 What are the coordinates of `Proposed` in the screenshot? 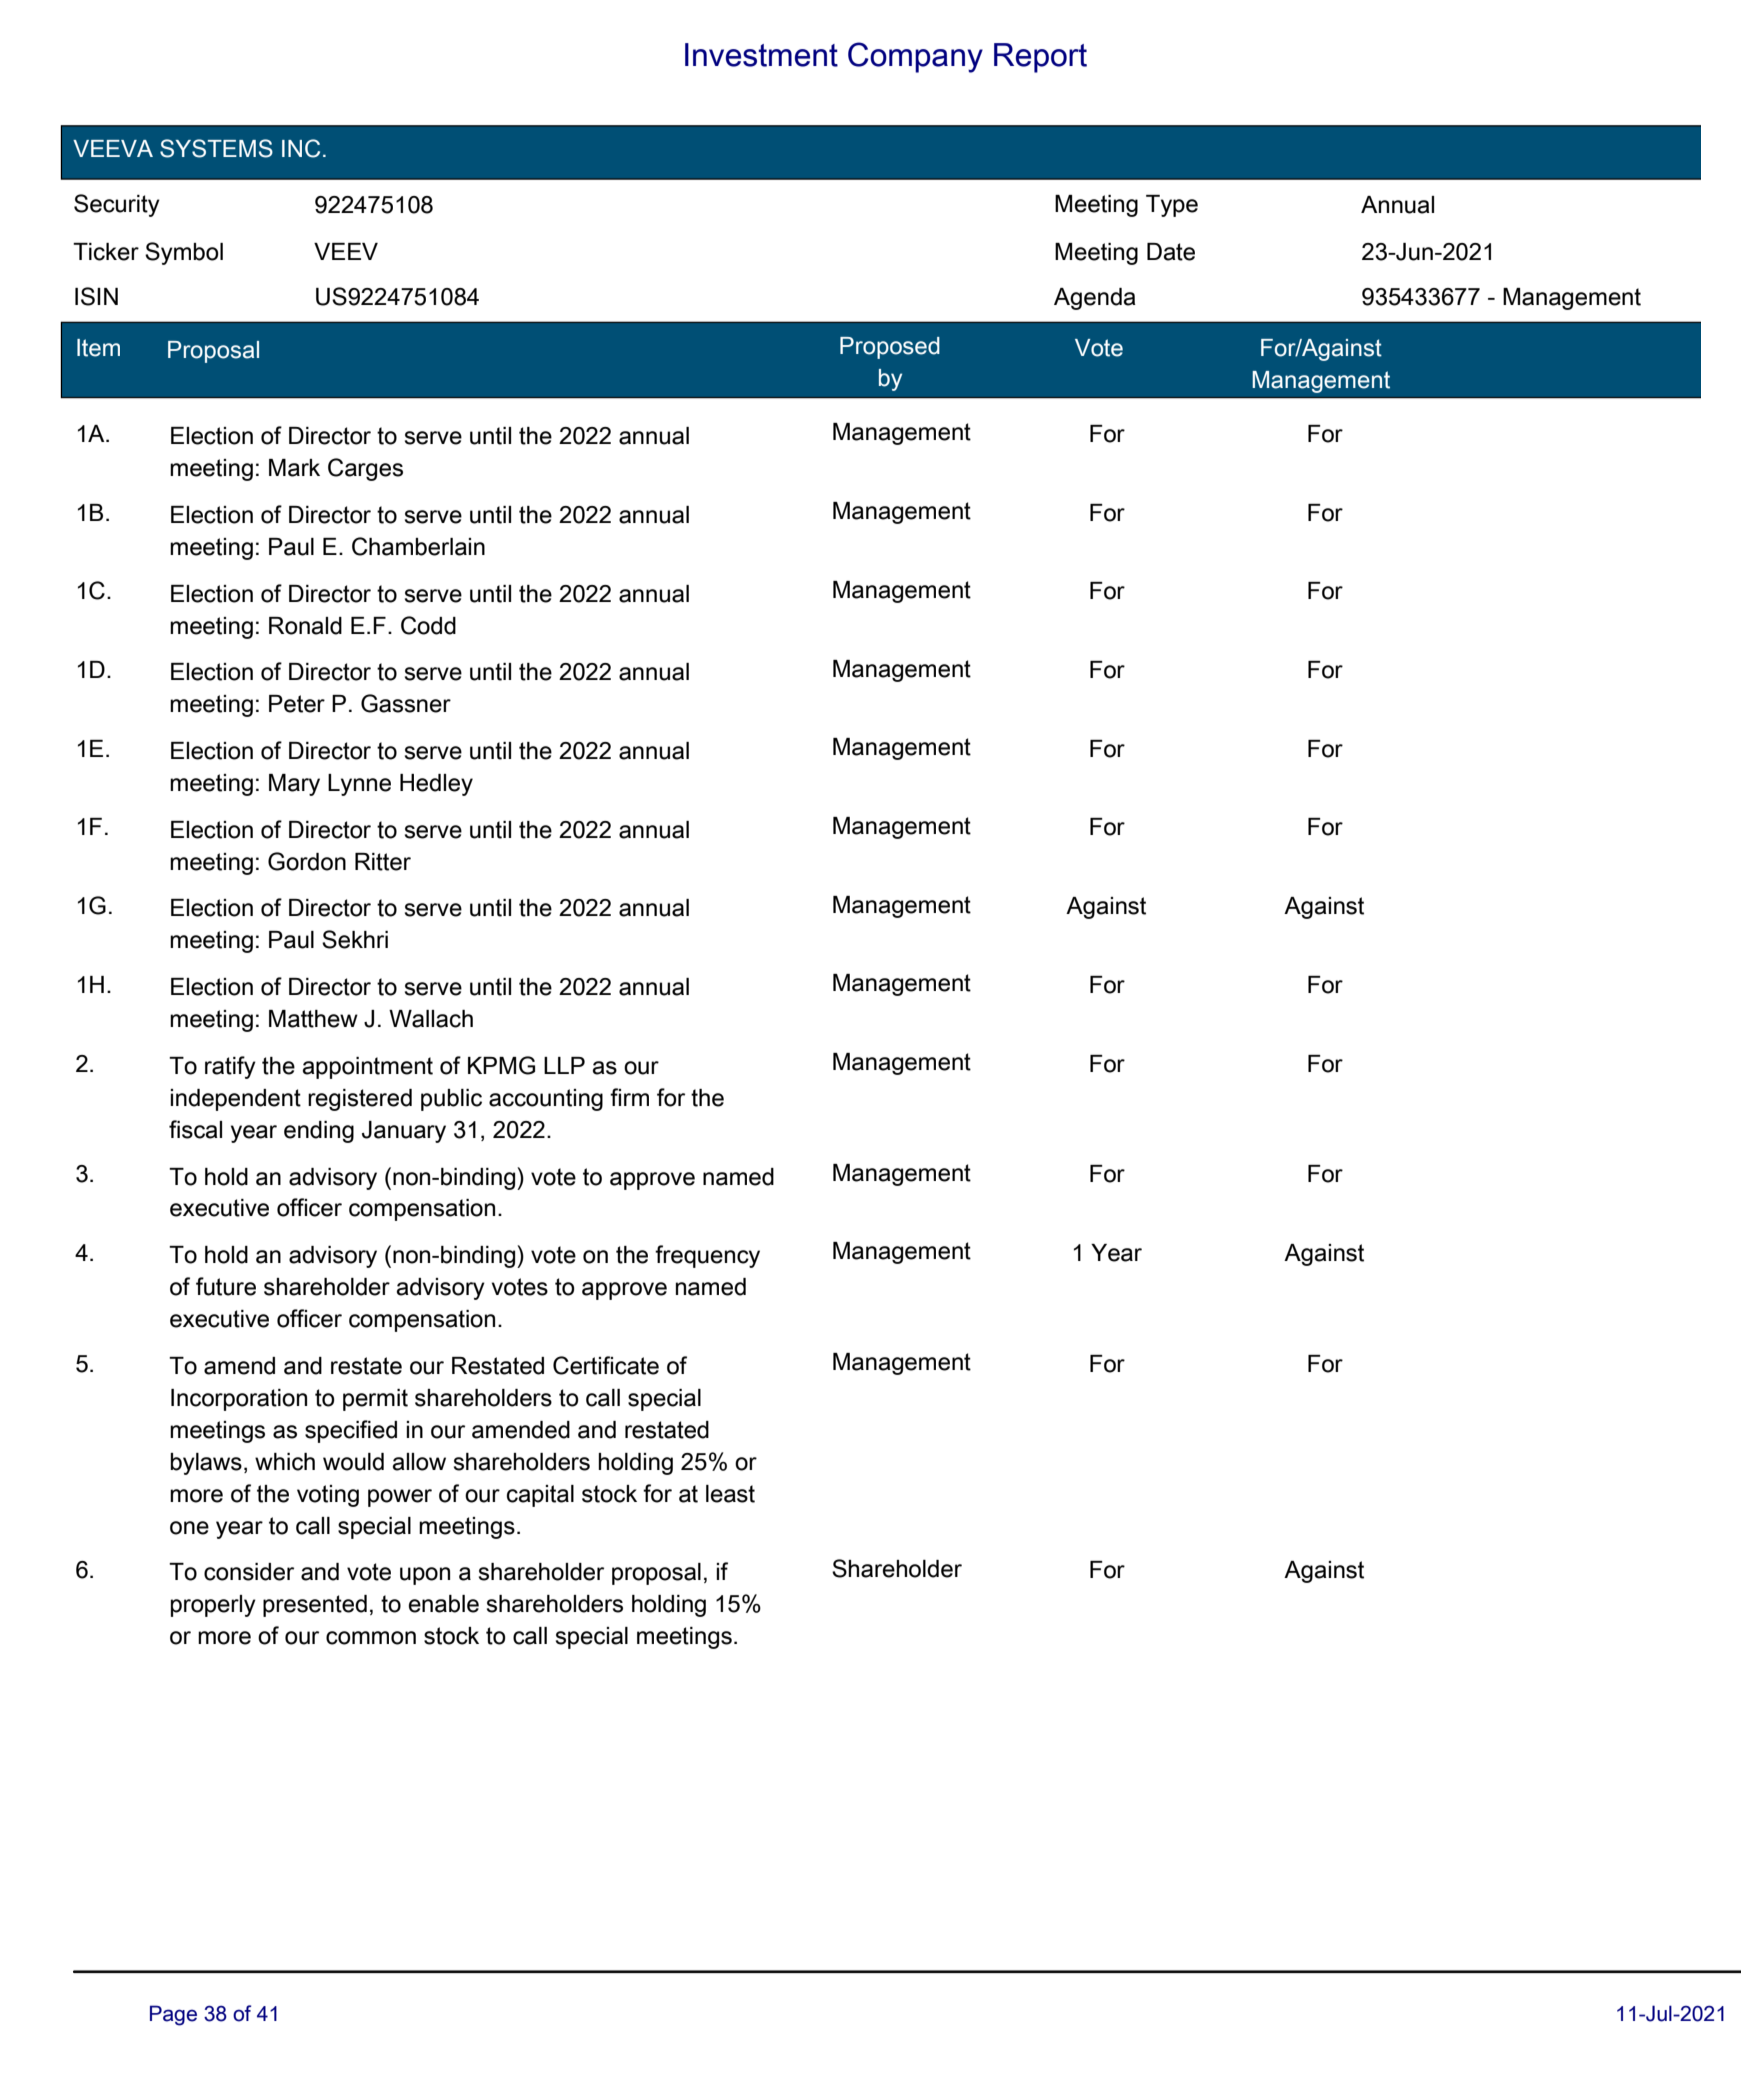 It's located at (890, 348).
